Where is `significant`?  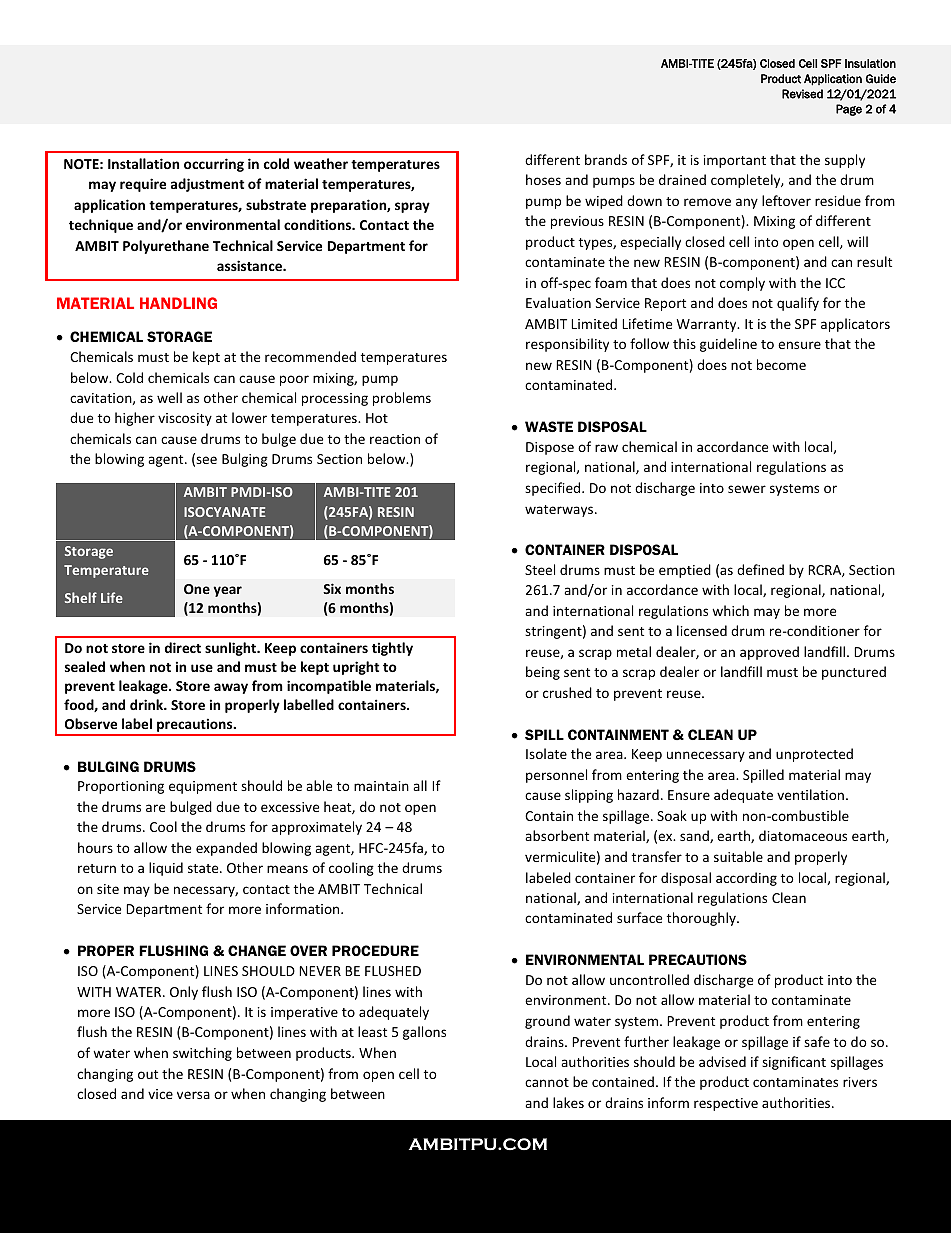 significant is located at coordinates (794, 1063).
